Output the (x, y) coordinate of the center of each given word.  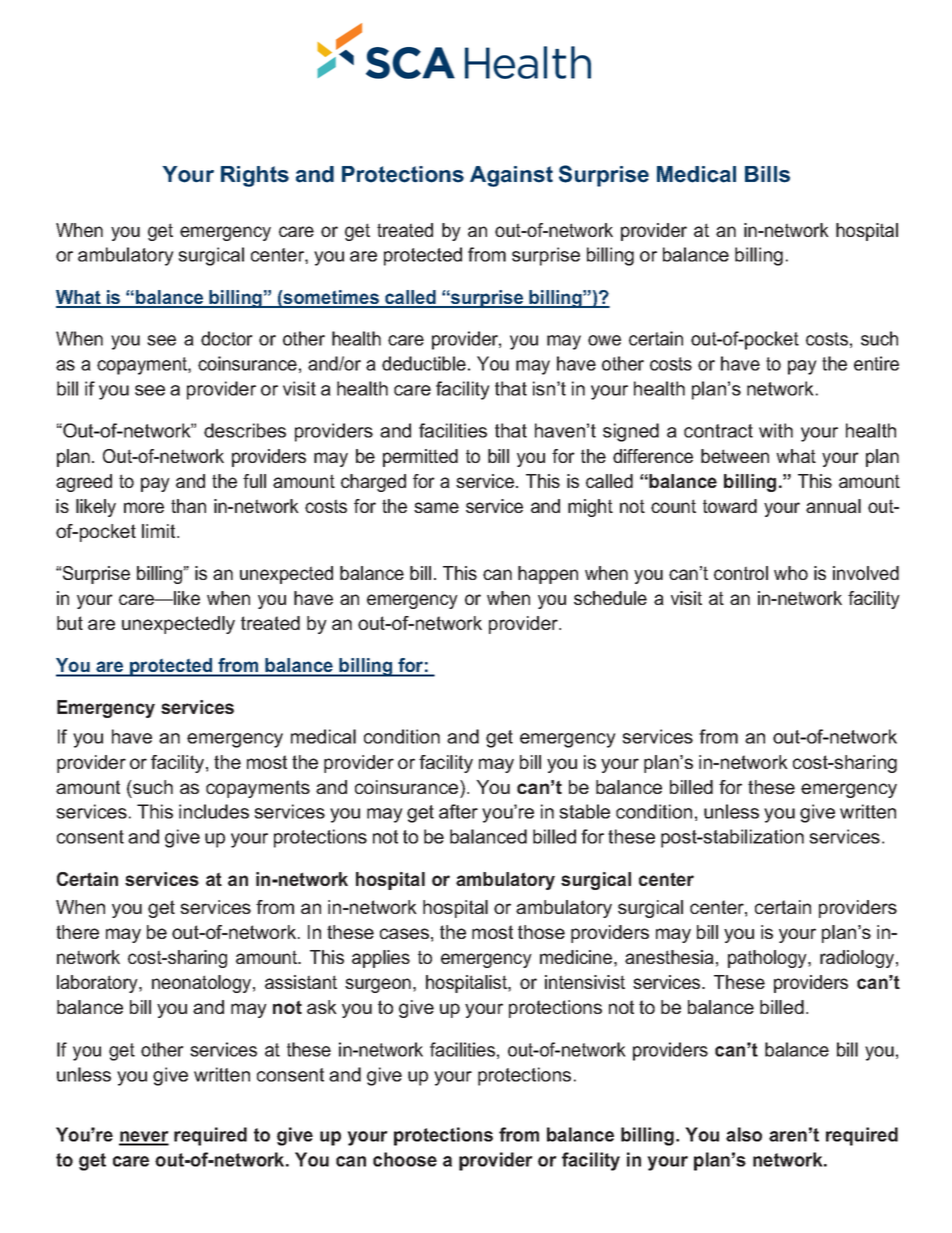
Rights (255, 176)
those (541, 932)
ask (322, 1007)
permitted (420, 458)
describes (245, 430)
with (776, 430)
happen (548, 575)
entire (876, 363)
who (791, 573)
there (77, 932)
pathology (768, 959)
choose (405, 1159)
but (70, 623)
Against (511, 176)
